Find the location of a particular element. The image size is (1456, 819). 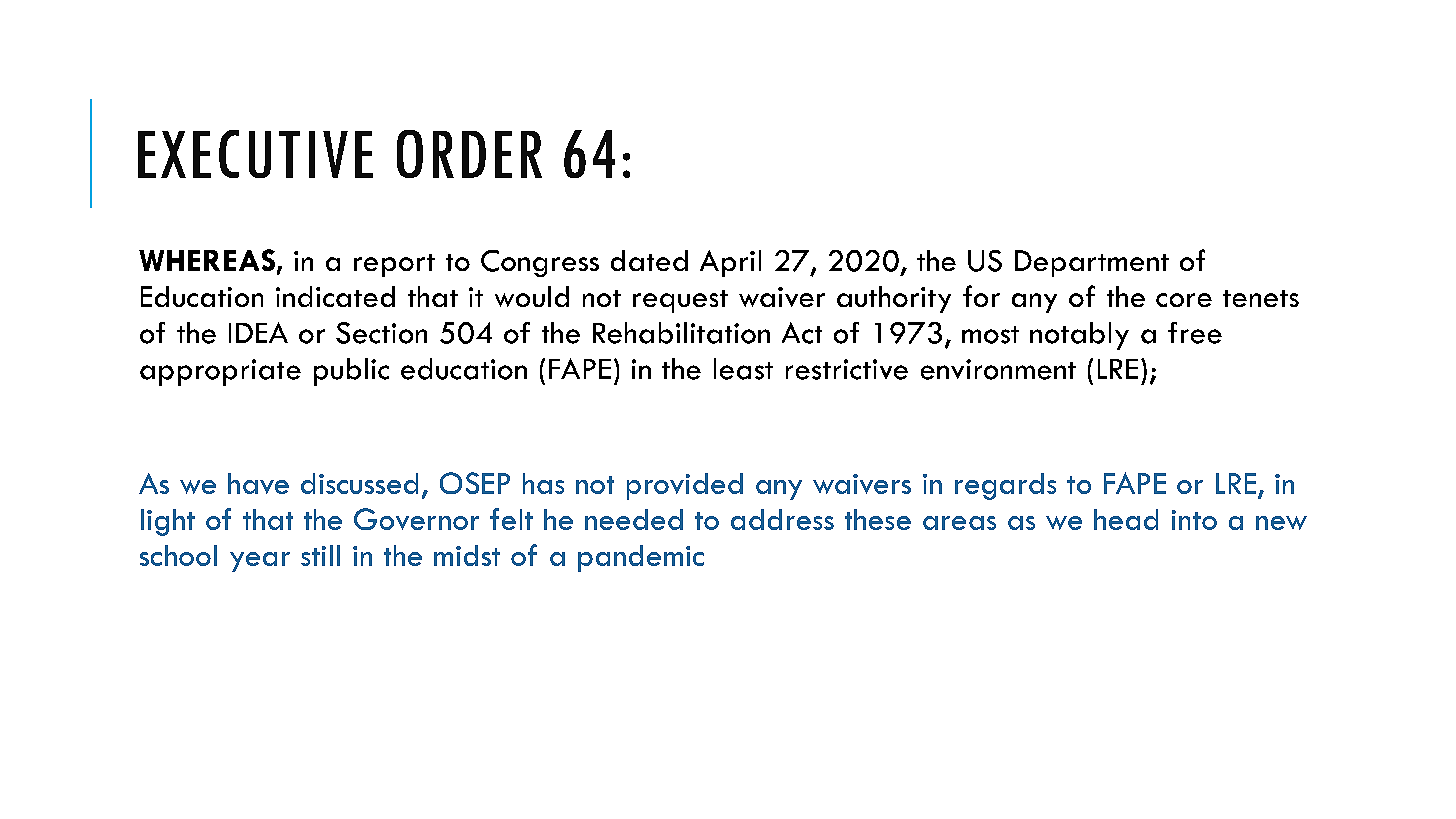

notably is located at coordinates (1079, 336).
